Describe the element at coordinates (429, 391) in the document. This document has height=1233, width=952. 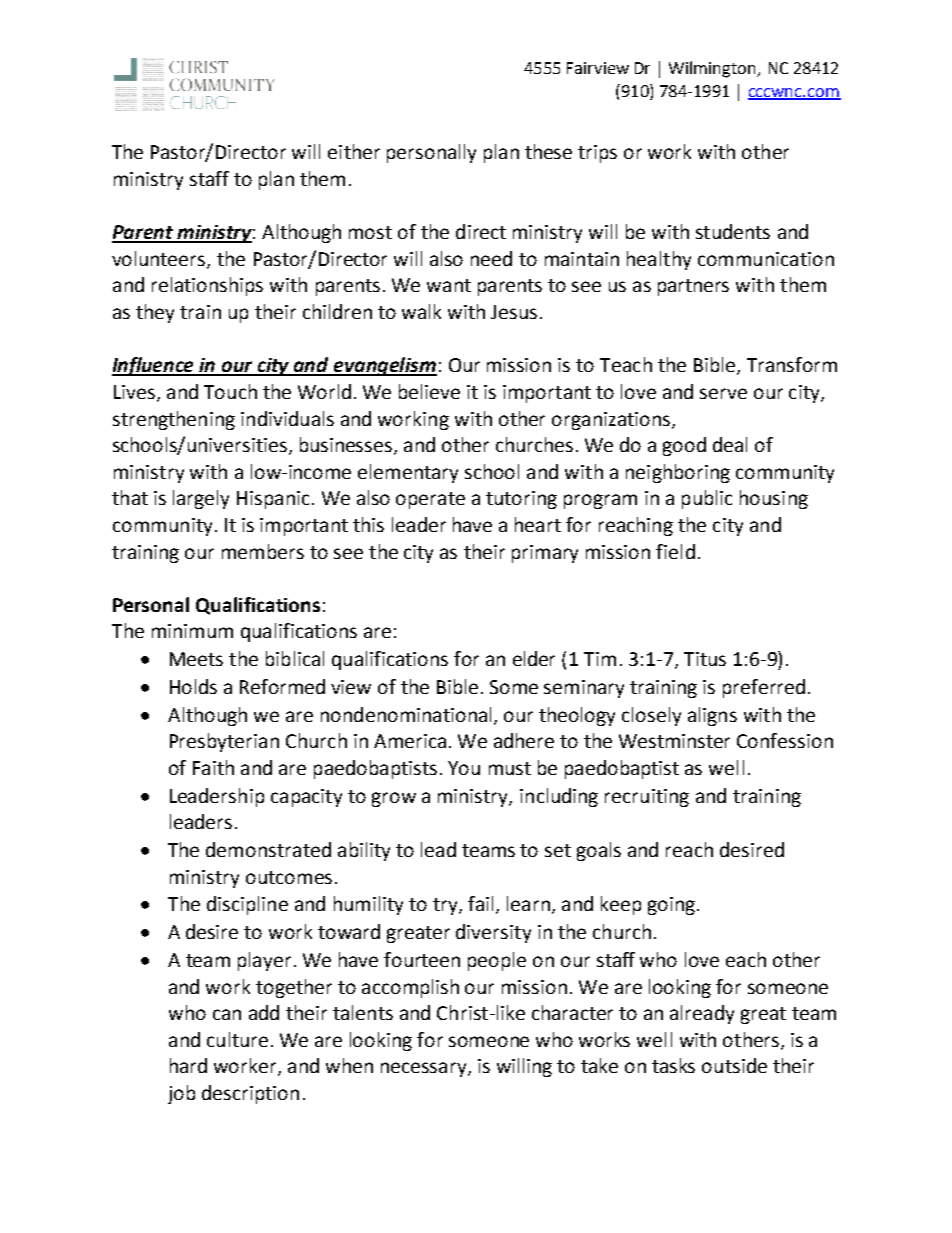
I see `believe` at that location.
